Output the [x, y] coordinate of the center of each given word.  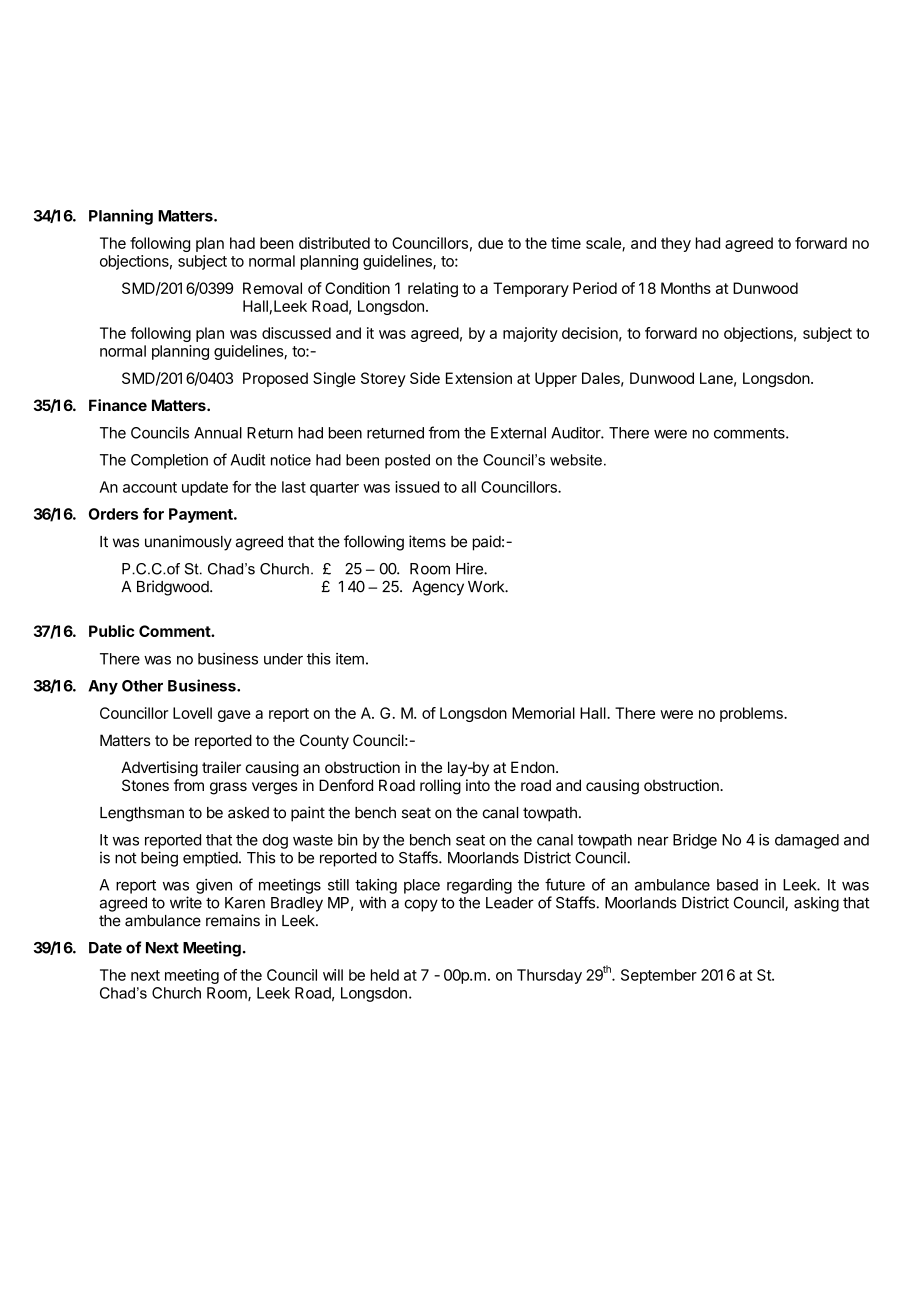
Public [112, 631]
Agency [438, 588]
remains [233, 920]
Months [686, 288]
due [490, 243]
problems [752, 714]
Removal [272, 288]
